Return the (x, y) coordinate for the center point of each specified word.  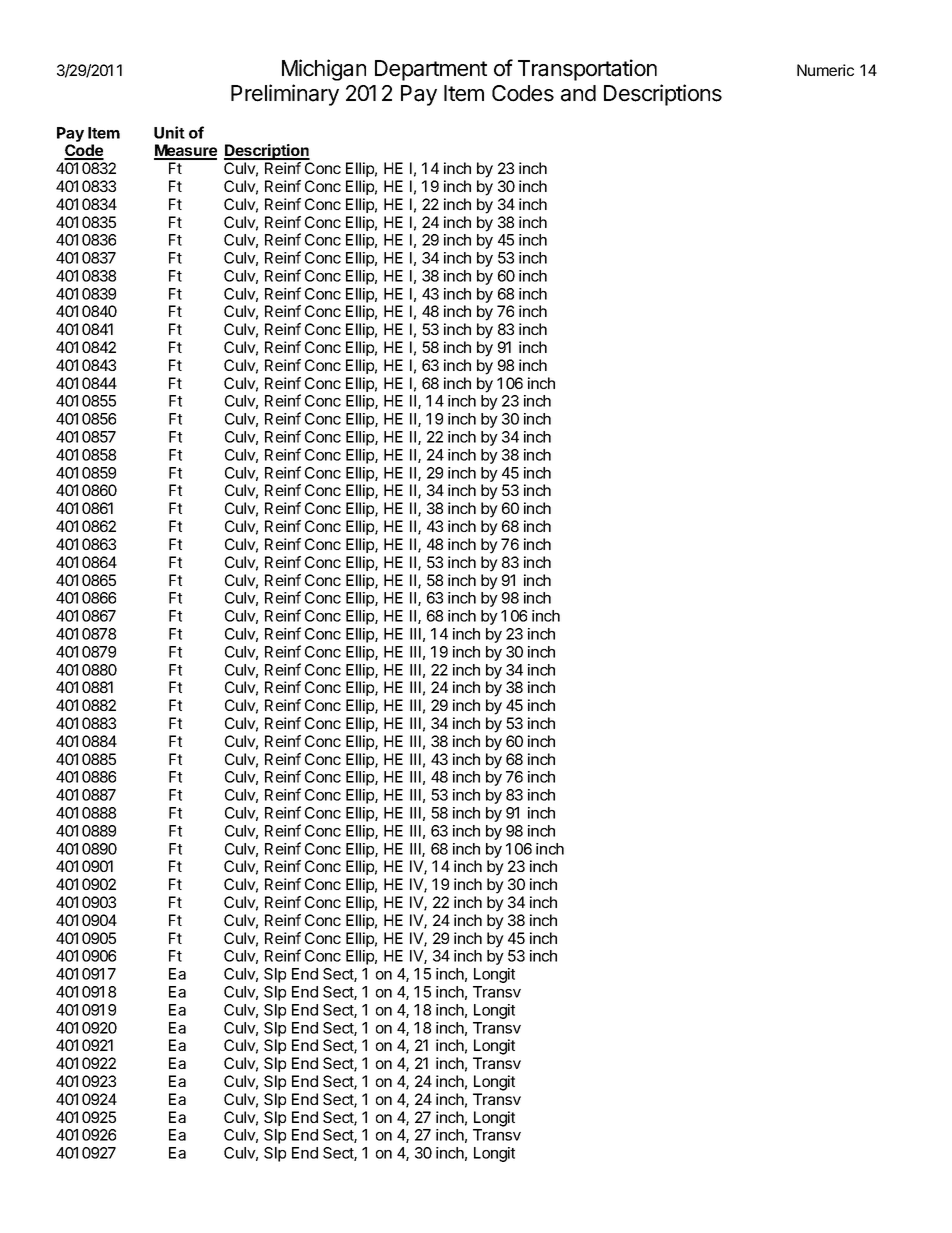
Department (431, 70)
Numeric (825, 70)
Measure (185, 151)
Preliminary (285, 95)
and (578, 93)
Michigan (324, 70)
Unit (169, 132)
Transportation (587, 70)
